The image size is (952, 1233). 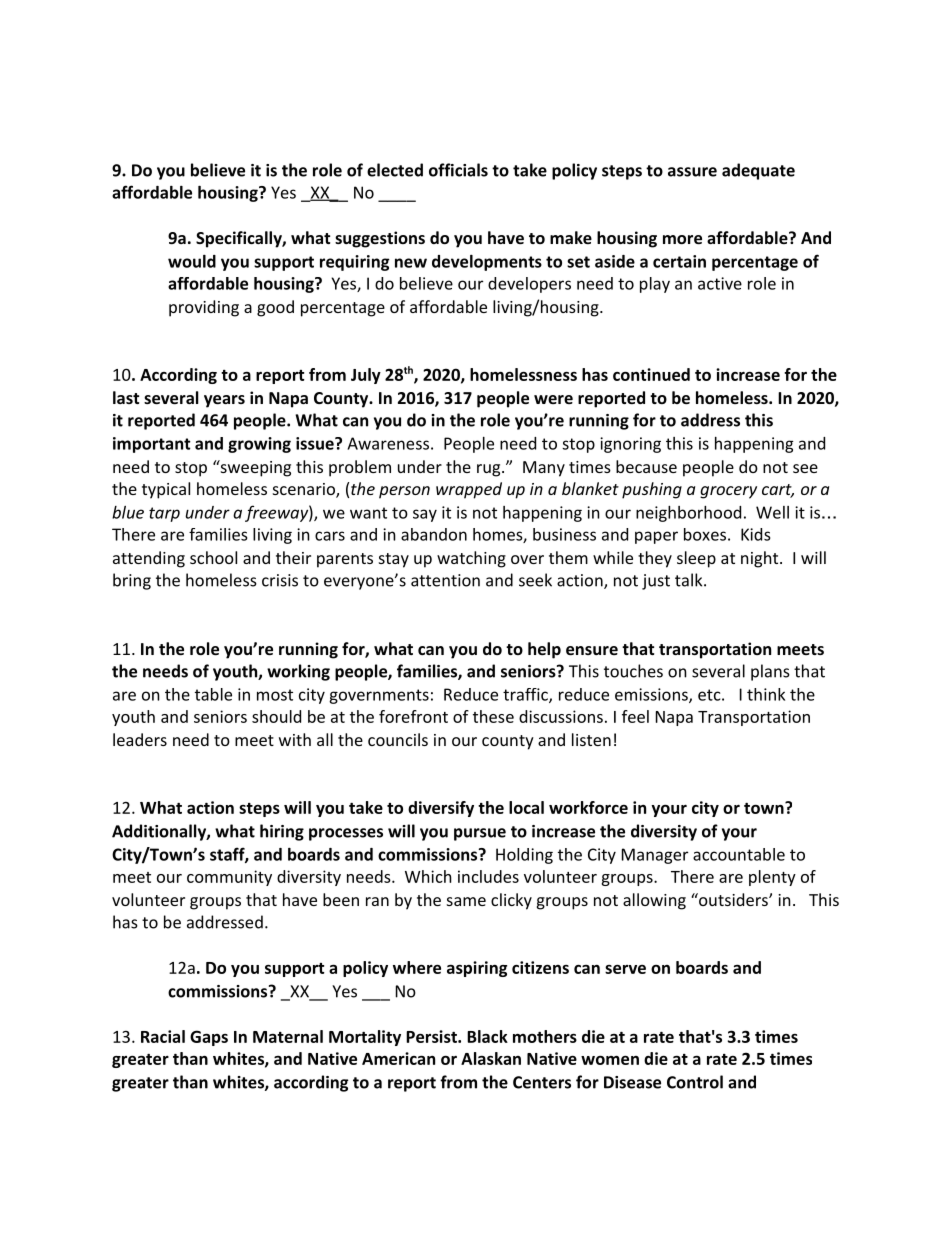 What do you see at coordinates (209, 1038) in the image?
I see `Gaps` at bounding box center [209, 1038].
